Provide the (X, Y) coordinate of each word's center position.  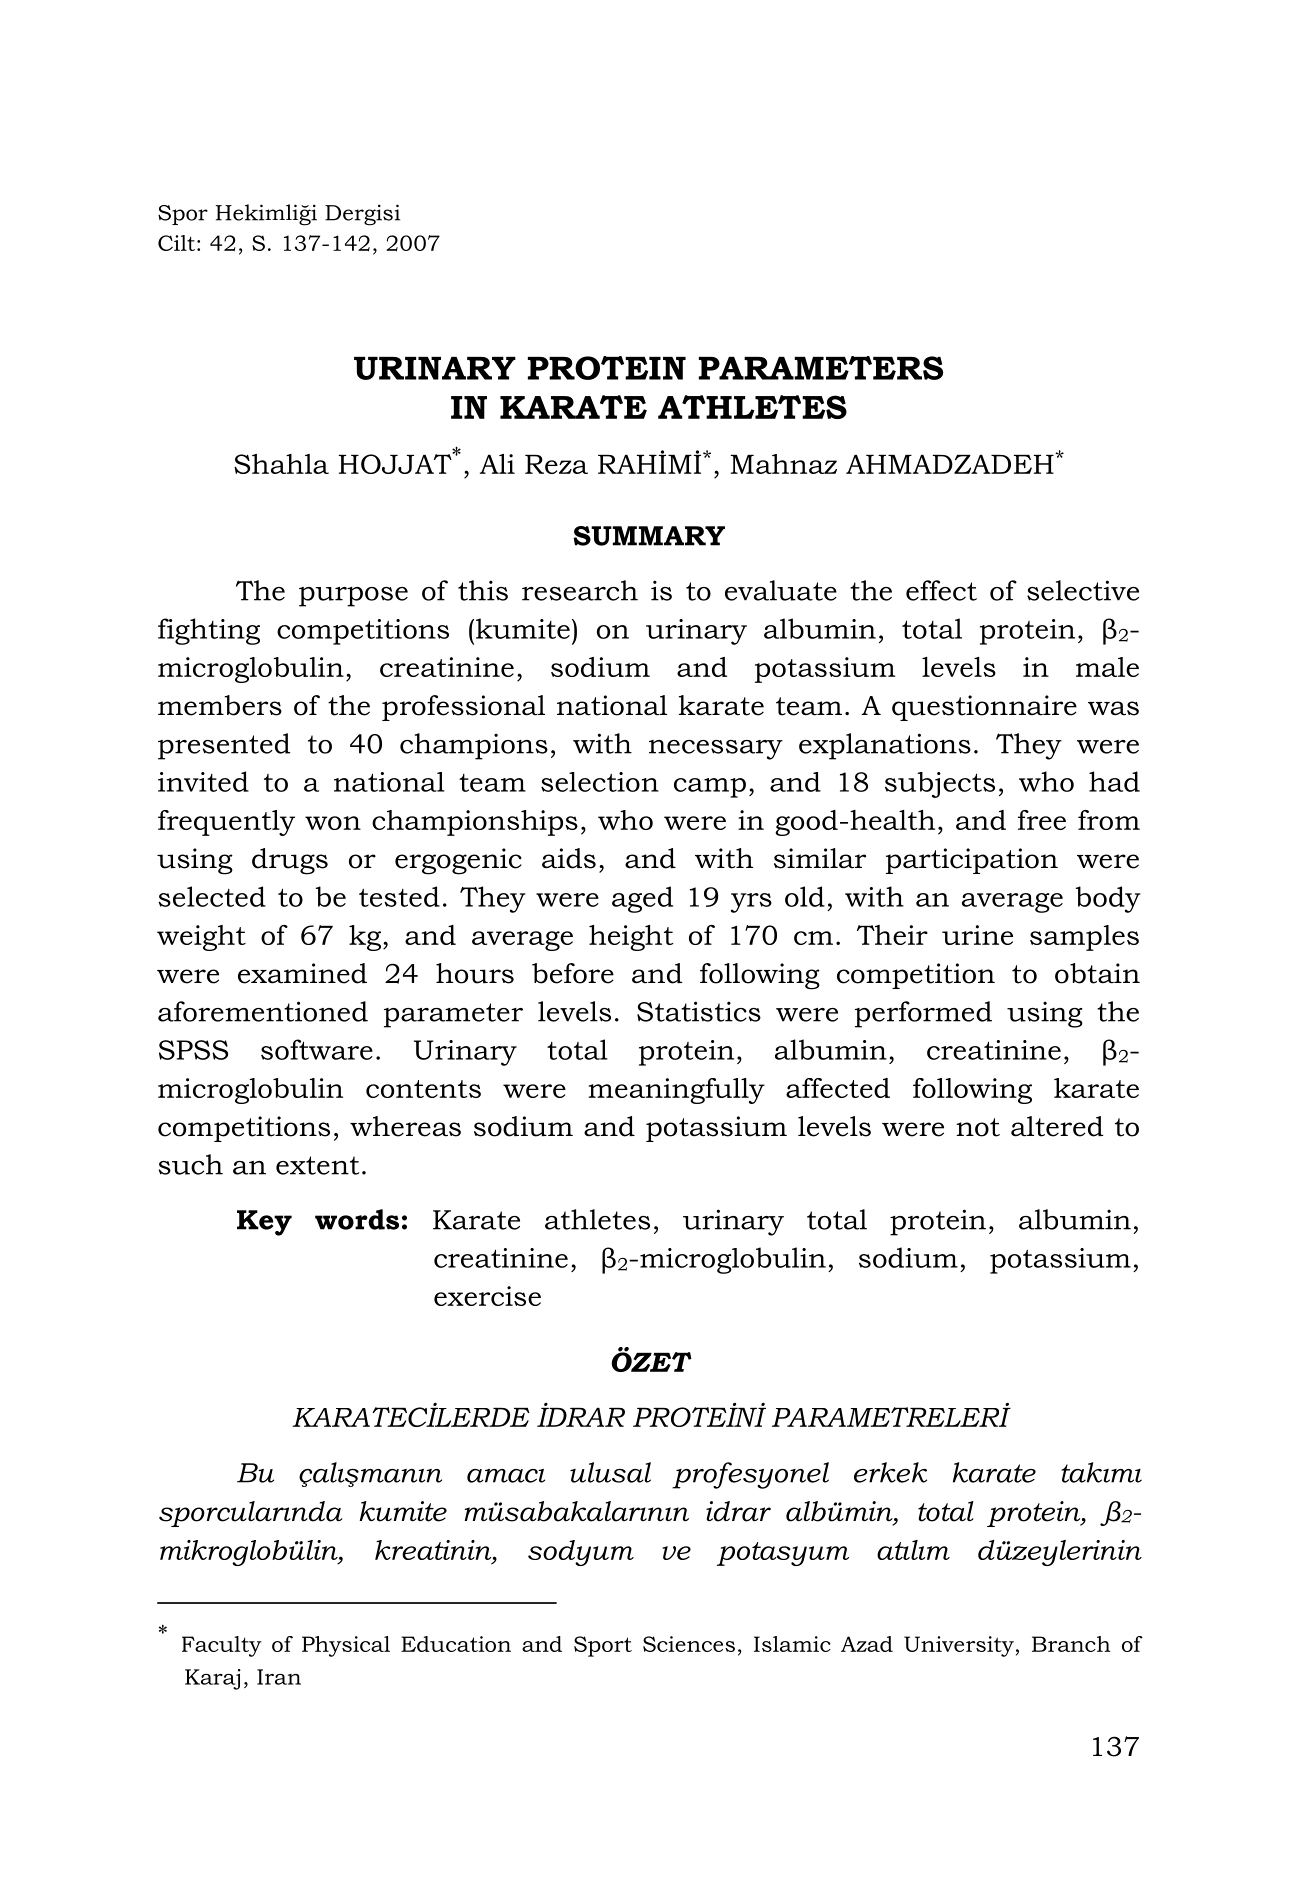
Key (264, 1223)
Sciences (689, 1644)
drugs (290, 861)
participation (972, 861)
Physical (346, 1646)
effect (941, 590)
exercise (487, 1296)
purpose (353, 597)
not (978, 1127)
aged (642, 899)
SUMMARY (649, 536)
